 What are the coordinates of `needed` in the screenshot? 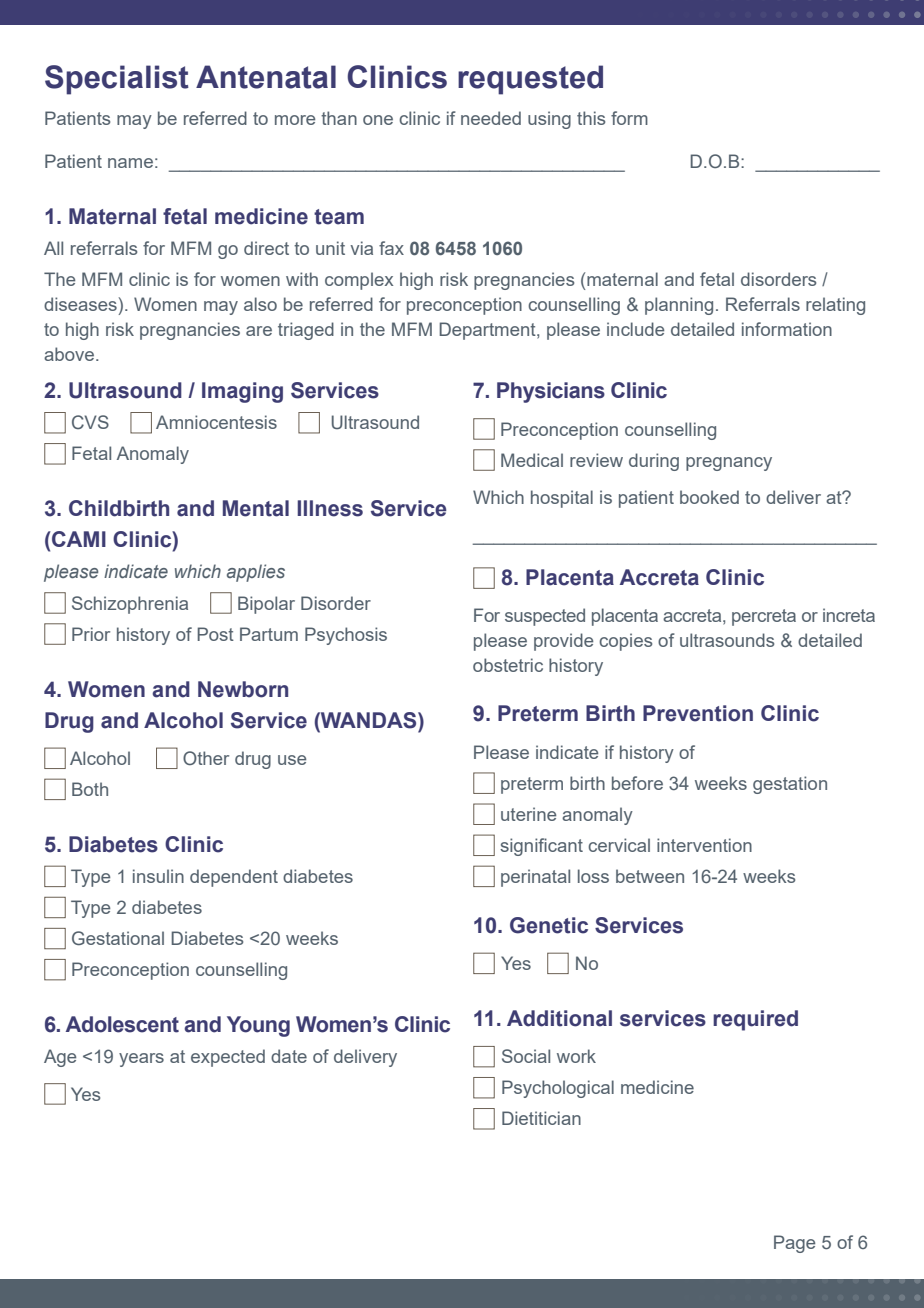 It's located at (491, 118).
